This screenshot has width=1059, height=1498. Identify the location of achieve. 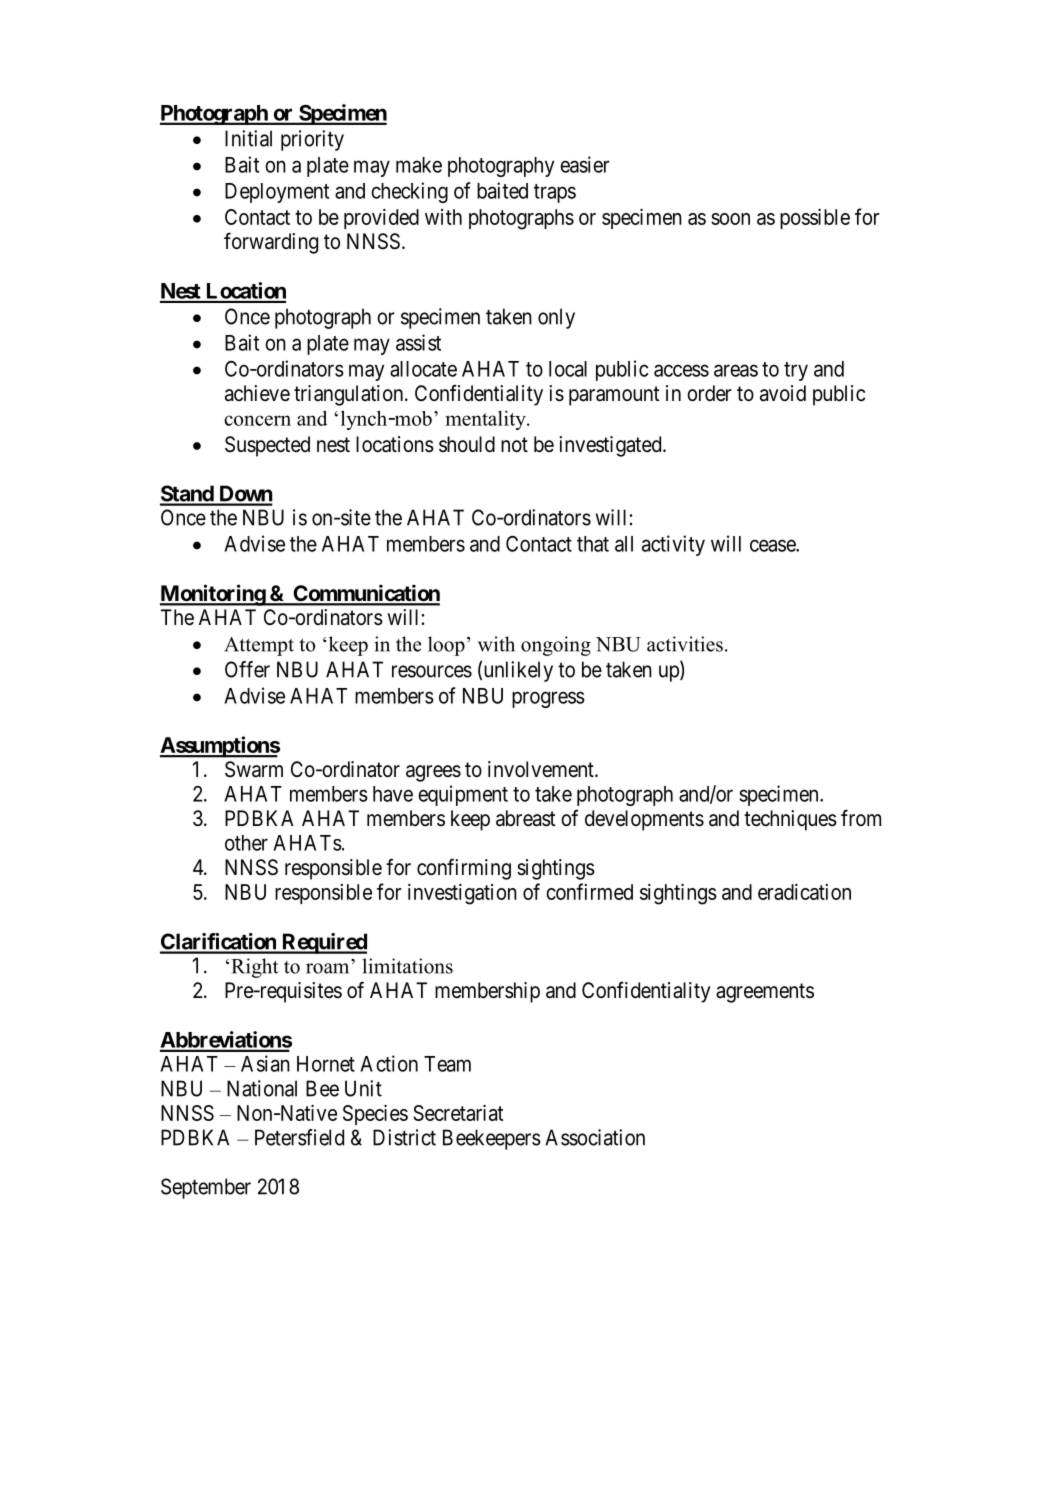
(257, 393).
